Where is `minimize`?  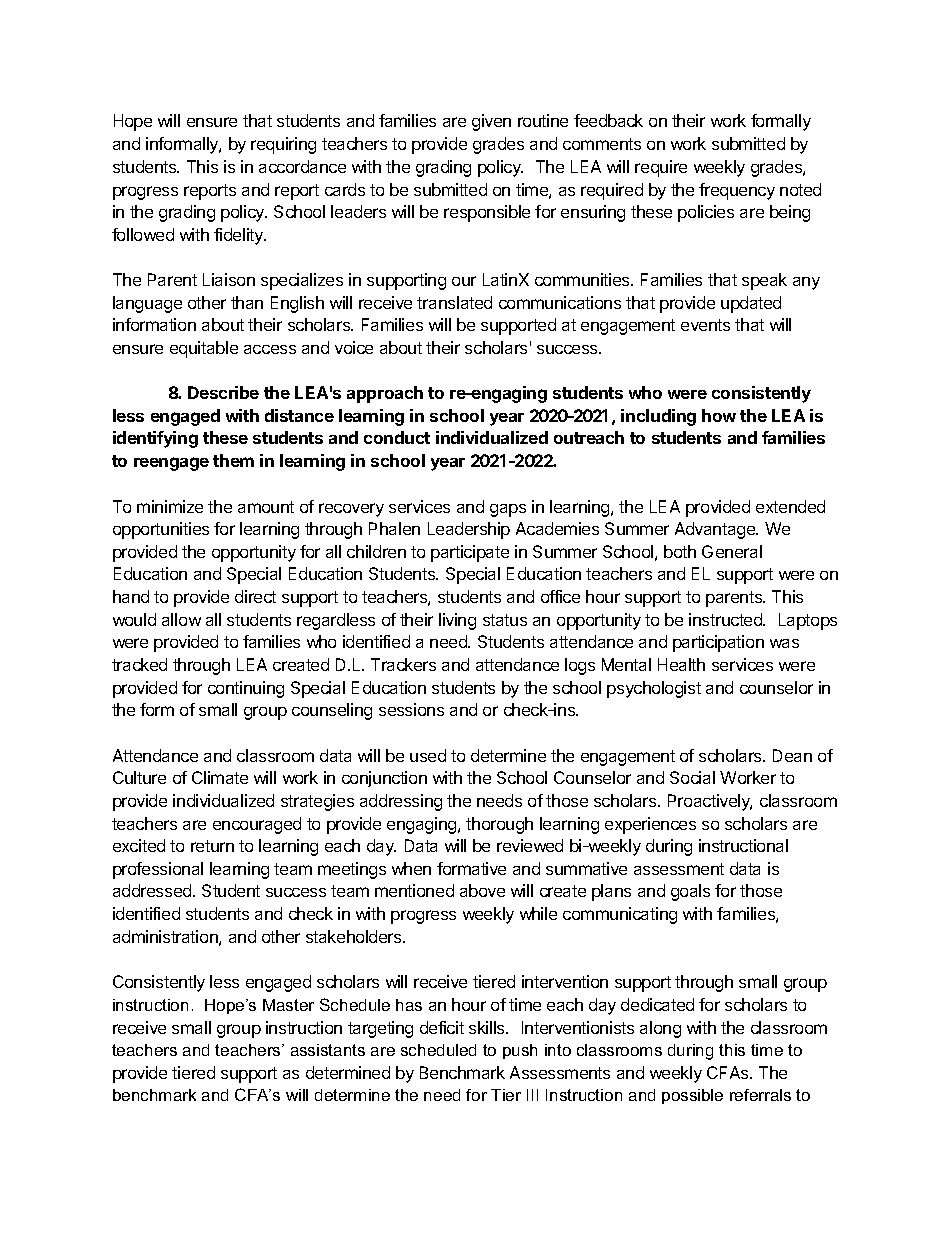 minimize is located at coordinates (170, 506).
